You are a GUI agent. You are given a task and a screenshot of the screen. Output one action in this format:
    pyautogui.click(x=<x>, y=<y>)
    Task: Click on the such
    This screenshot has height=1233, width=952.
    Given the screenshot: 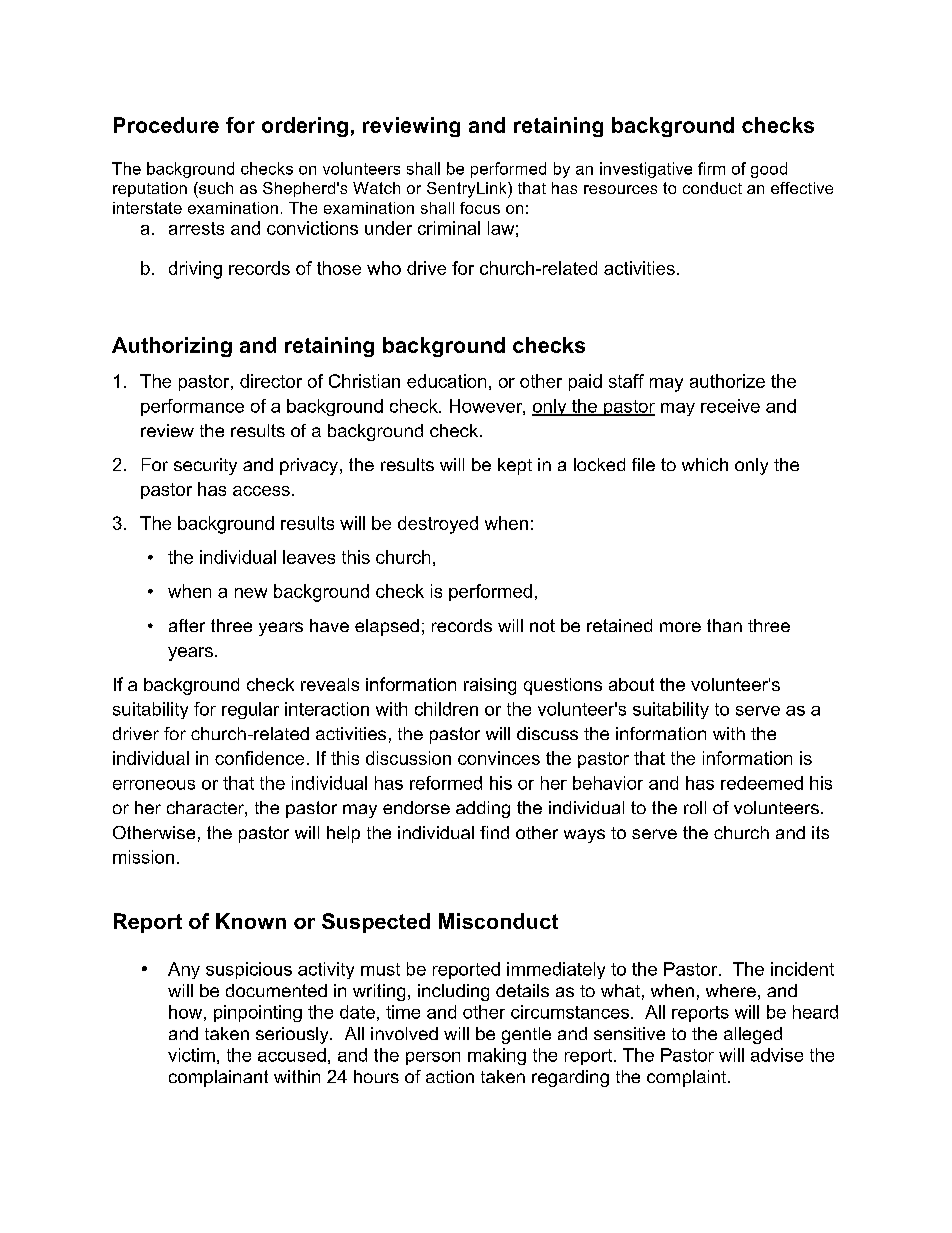 What is the action you would take?
    pyautogui.click(x=215, y=188)
